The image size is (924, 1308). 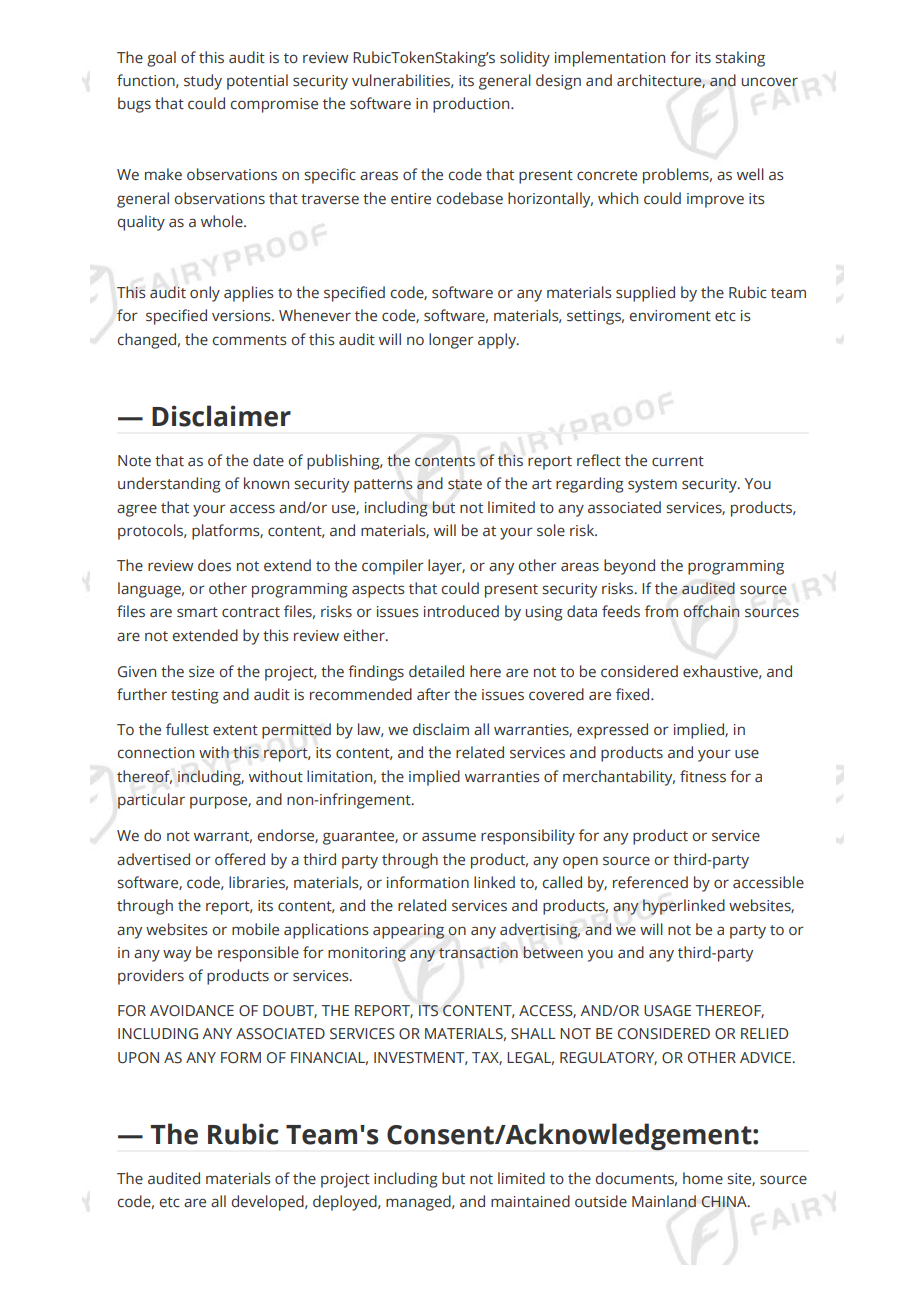 I want to click on managed, so click(x=419, y=1203).
